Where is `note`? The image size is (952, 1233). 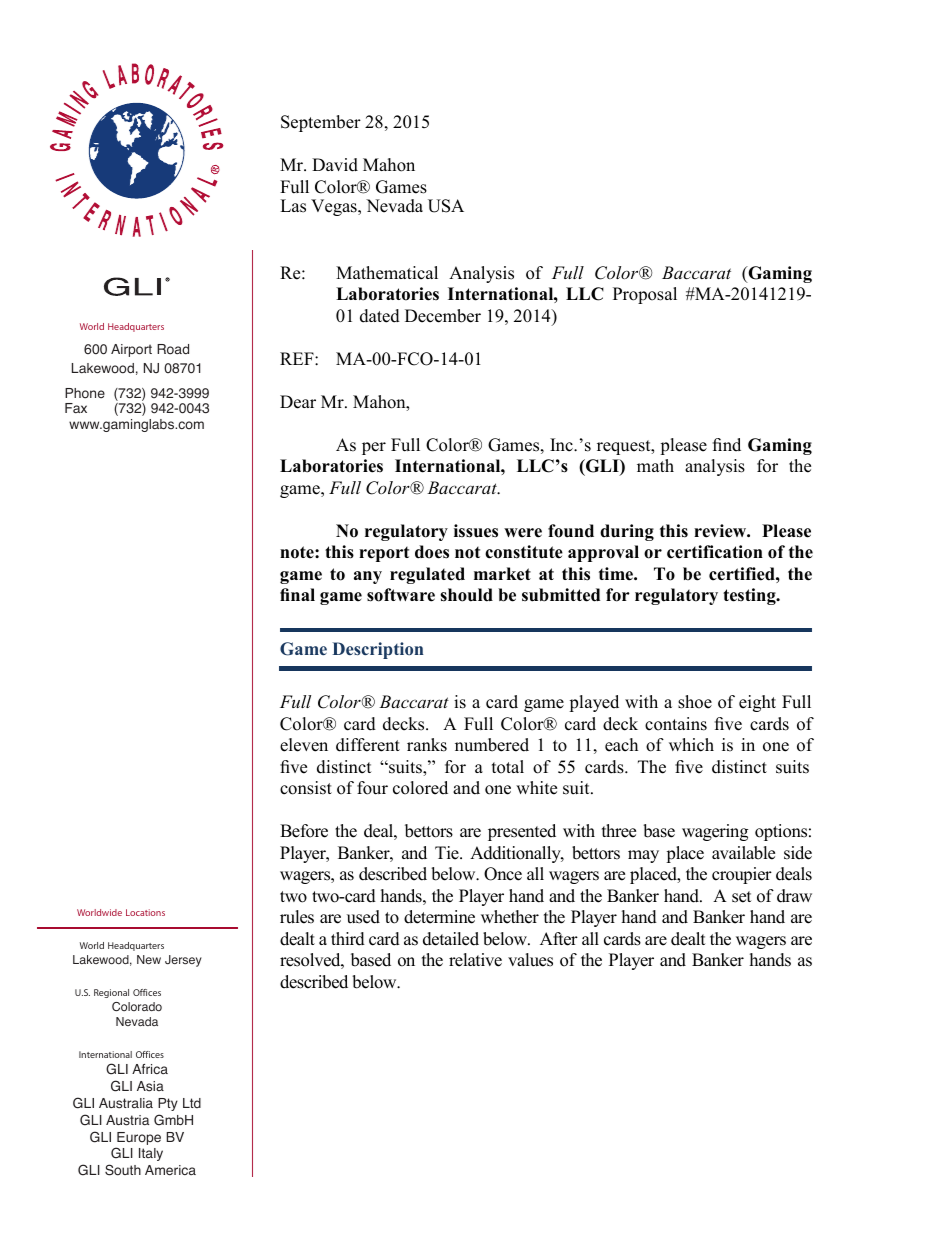 note is located at coordinates (298, 552).
